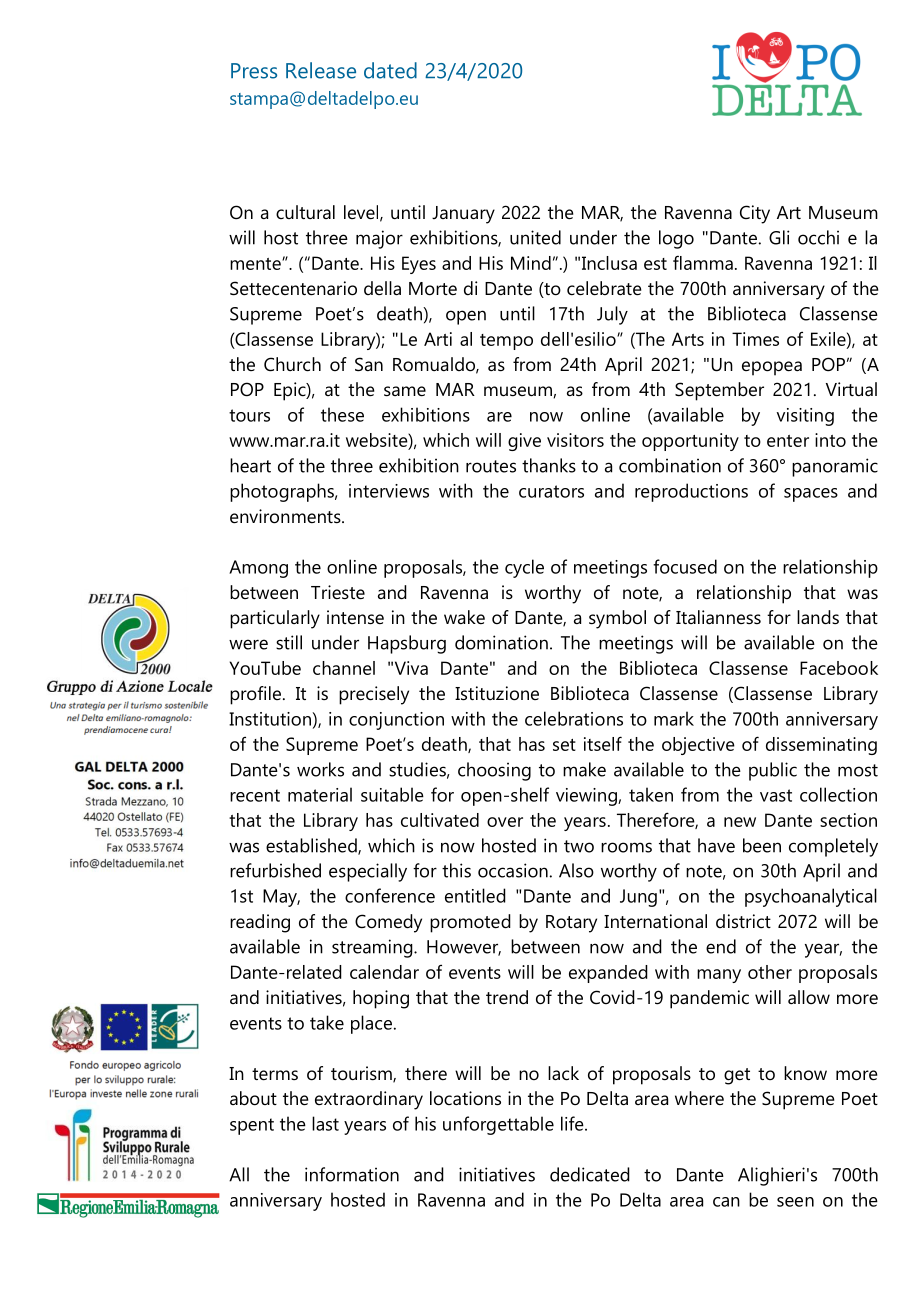  Describe the element at coordinates (321, 70) in the document. I see `Release` at that location.
